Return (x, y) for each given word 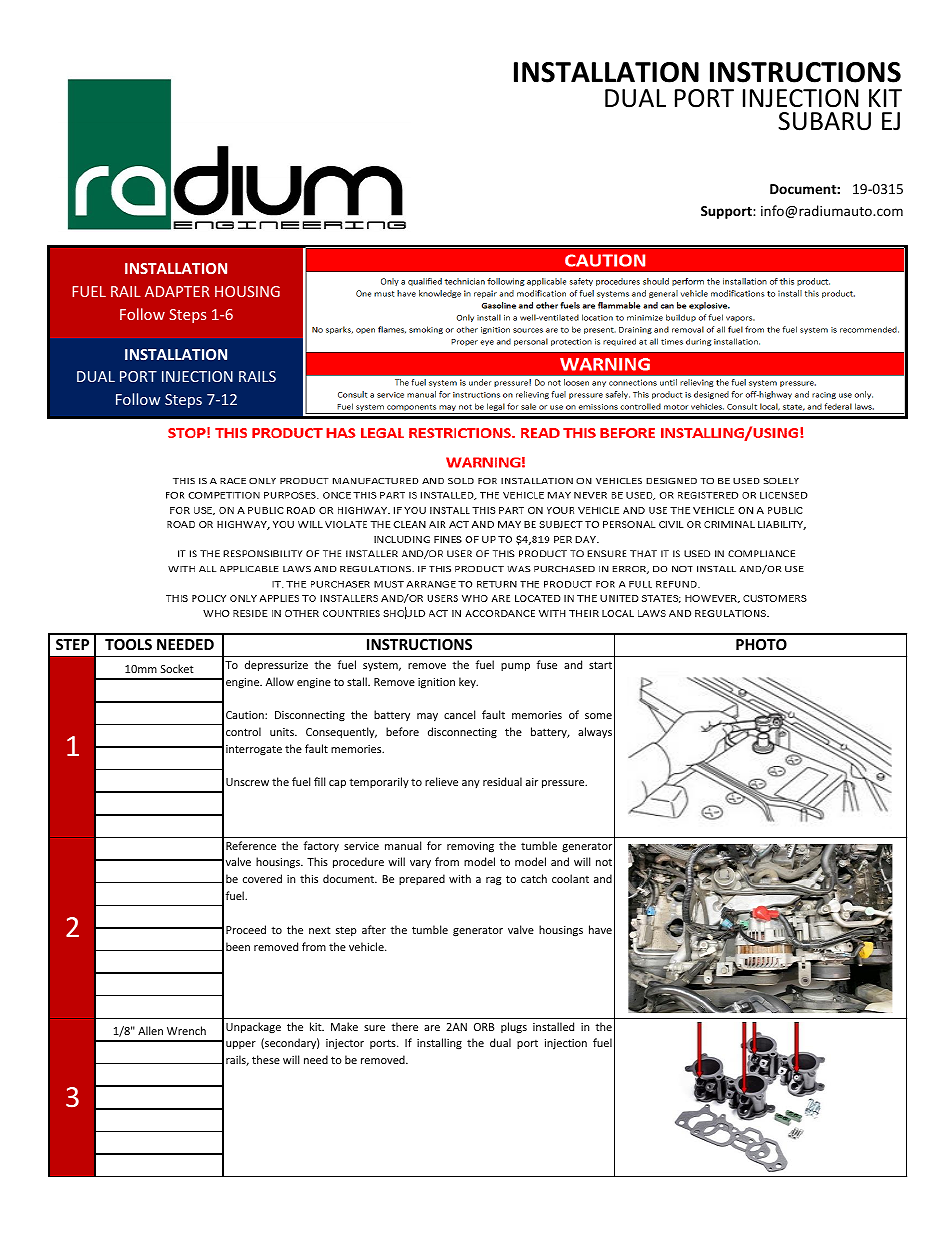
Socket (177, 668)
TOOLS (128, 644)
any (471, 784)
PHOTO (761, 644)
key (468, 682)
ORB (484, 1027)
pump (515, 667)
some (598, 716)
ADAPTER (177, 291)
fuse (546, 664)
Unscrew (247, 782)
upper (241, 1045)
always (595, 732)
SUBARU (824, 121)
